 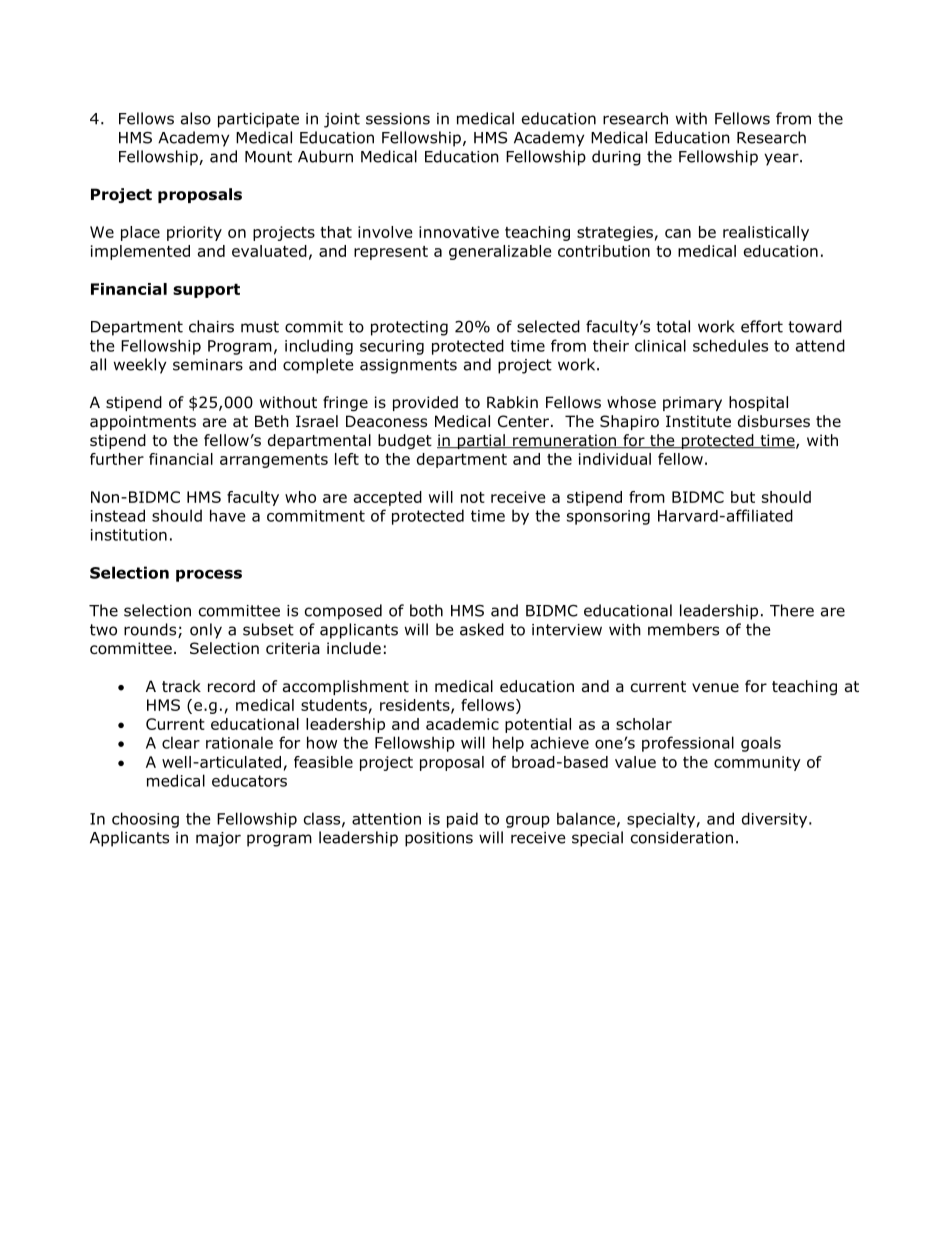 What do you see at coordinates (482, 629) in the page?
I see `asked` at bounding box center [482, 629].
